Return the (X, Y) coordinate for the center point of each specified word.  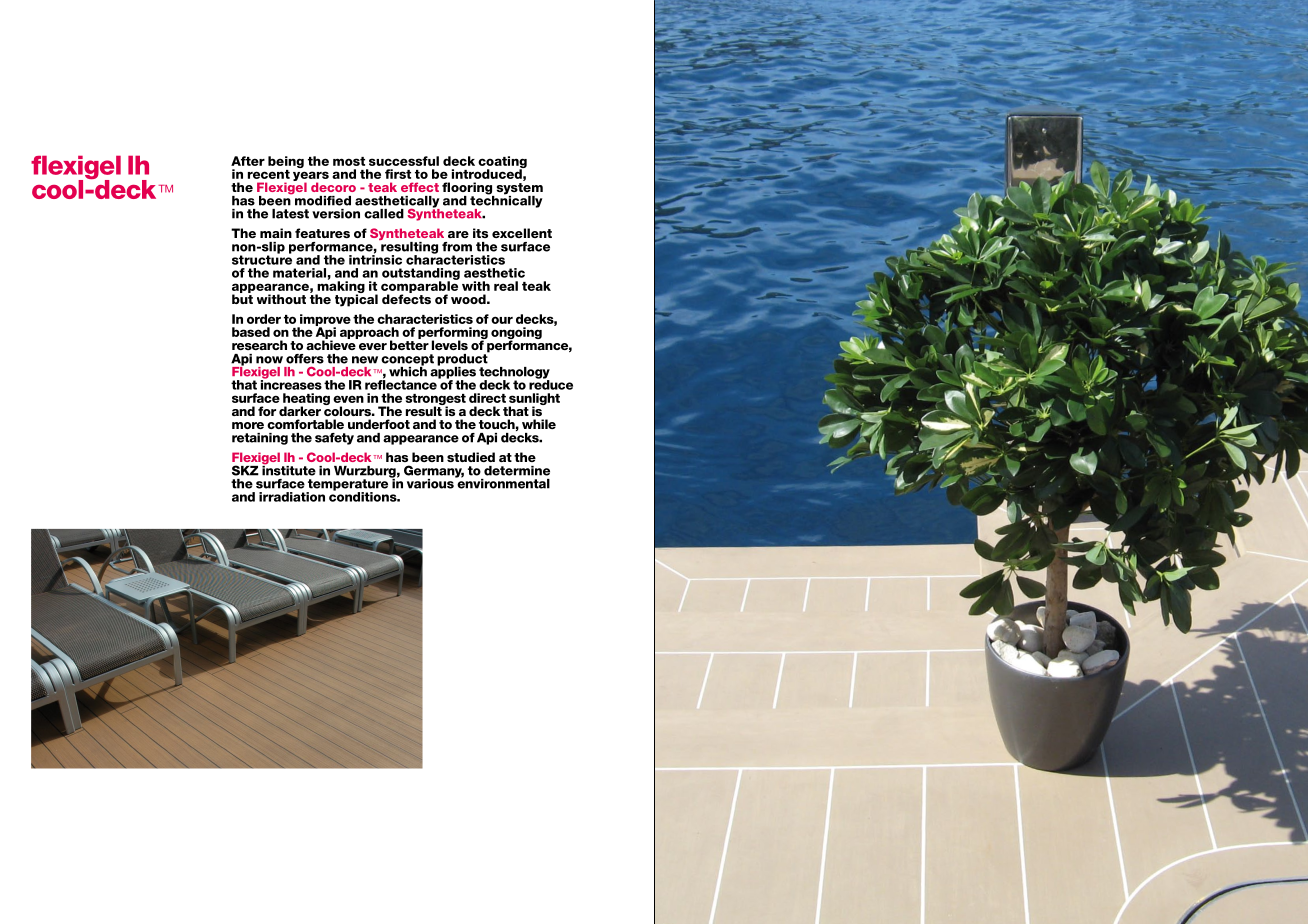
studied (471, 457)
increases (291, 384)
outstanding (421, 275)
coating (502, 163)
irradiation (292, 497)
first (398, 174)
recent (269, 174)
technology (514, 374)
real (506, 286)
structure (262, 259)
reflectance (402, 384)
